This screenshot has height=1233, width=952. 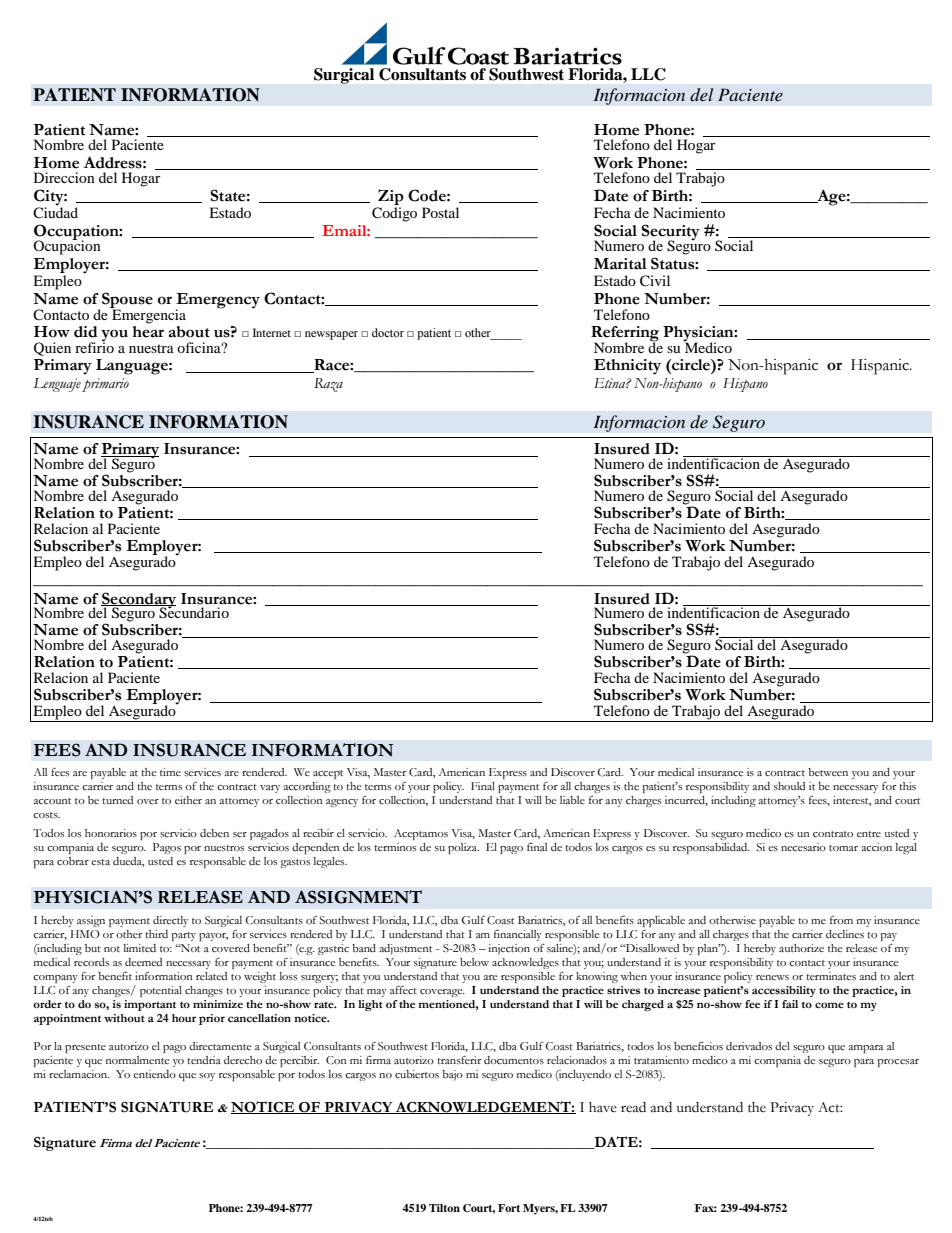 What do you see at coordinates (207, 1077) in the screenshot?
I see `soy` at bounding box center [207, 1077].
